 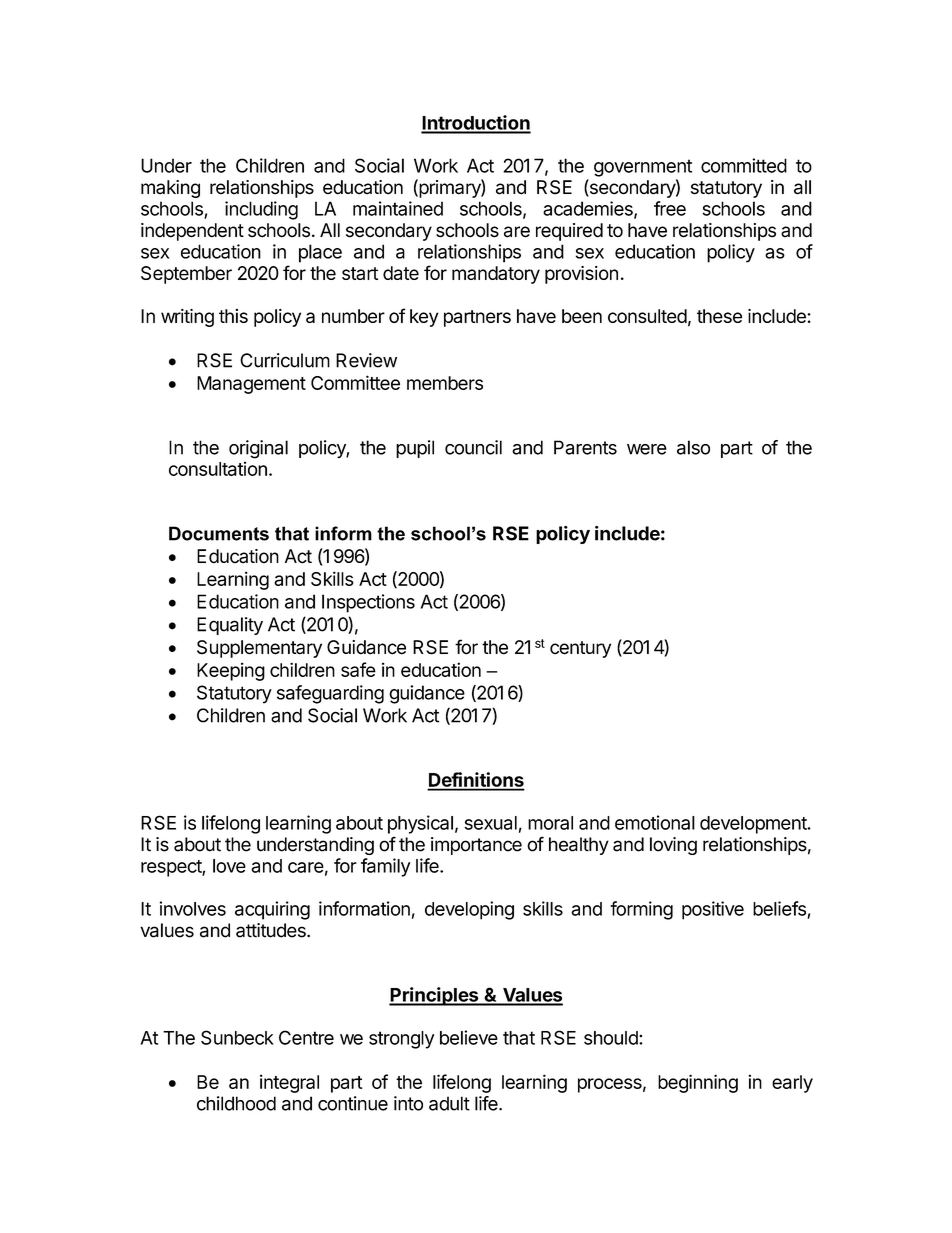 I want to click on also, so click(x=693, y=447).
